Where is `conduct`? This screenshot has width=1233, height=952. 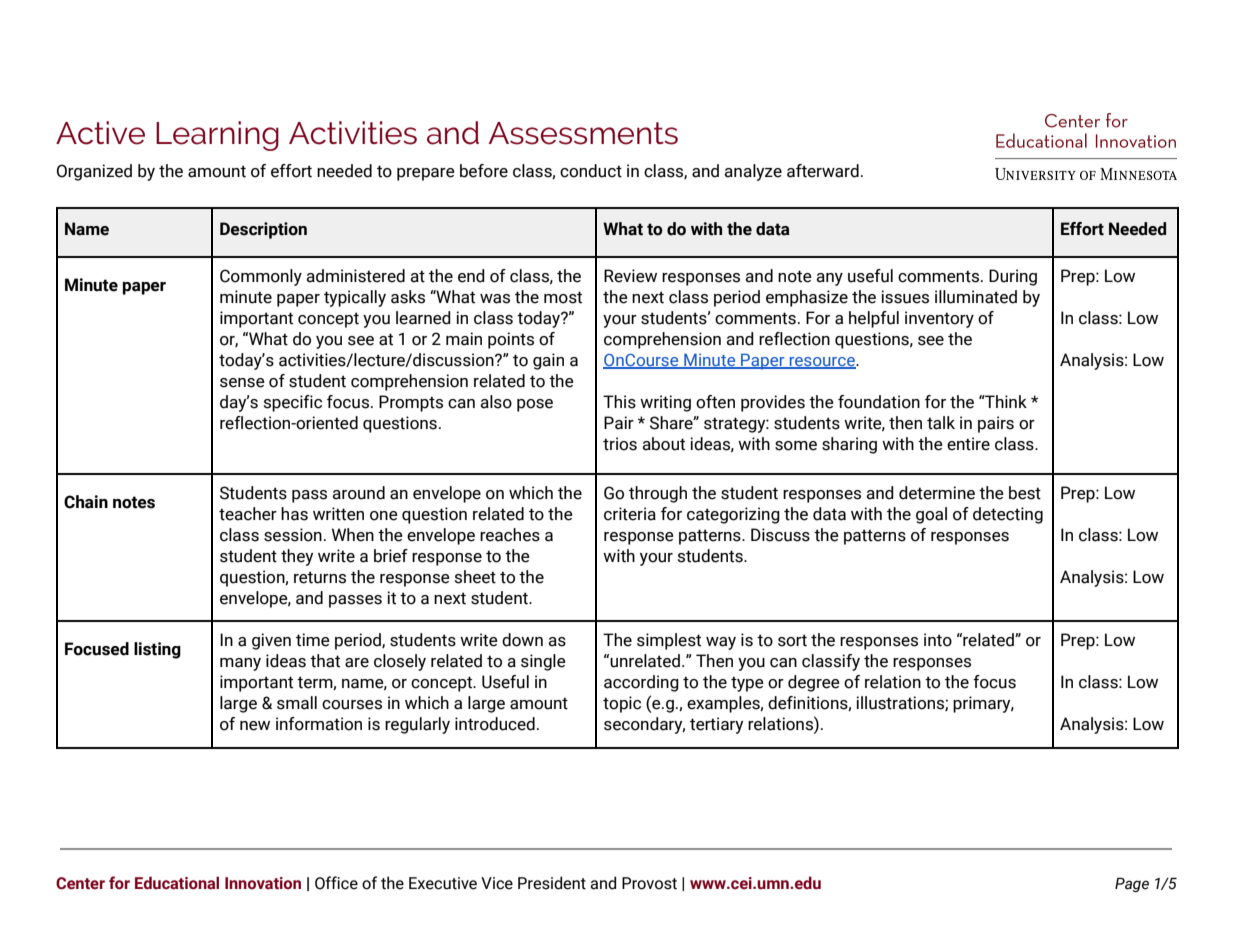 conduct is located at coordinates (591, 171).
